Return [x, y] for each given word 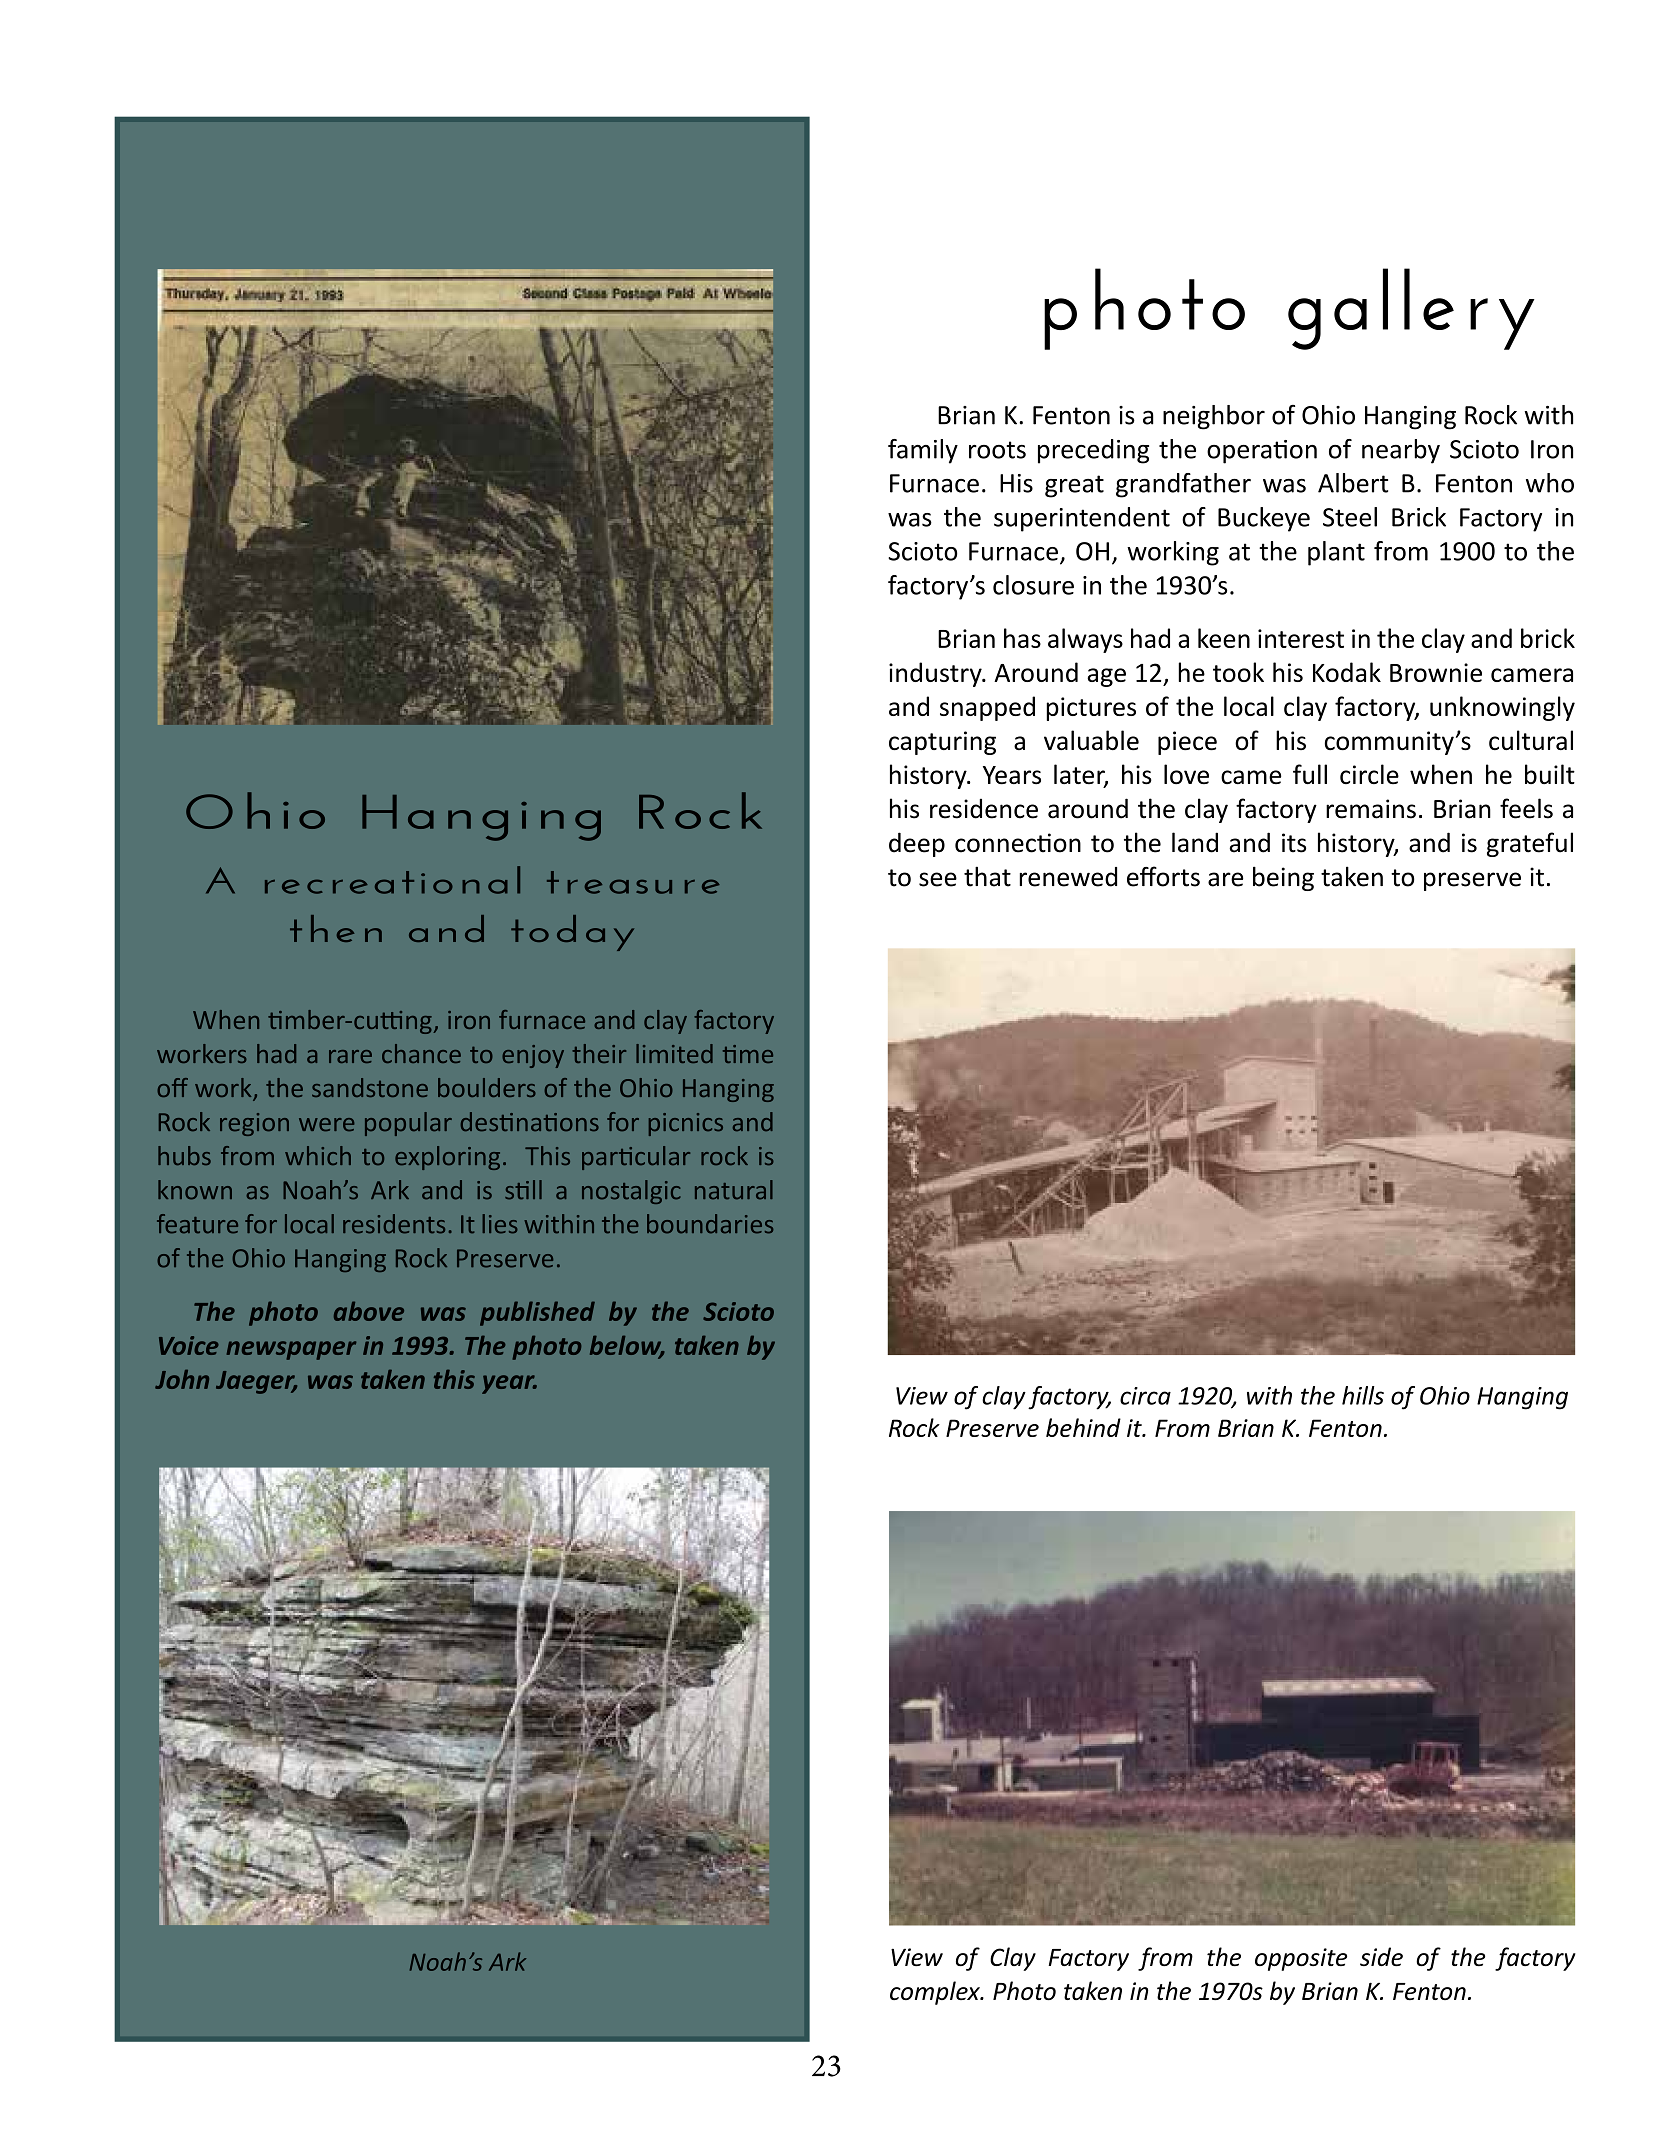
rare [350, 1056]
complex [936, 1993]
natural [734, 1190]
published [537, 1313]
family [923, 451]
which [318, 1155]
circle [1369, 774]
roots [997, 450]
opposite [1301, 1959]
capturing [942, 743]
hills [1363, 1395]
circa [1145, 1396]
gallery [1411, 309]
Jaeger [256, 1382]
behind [1083, 1427]
